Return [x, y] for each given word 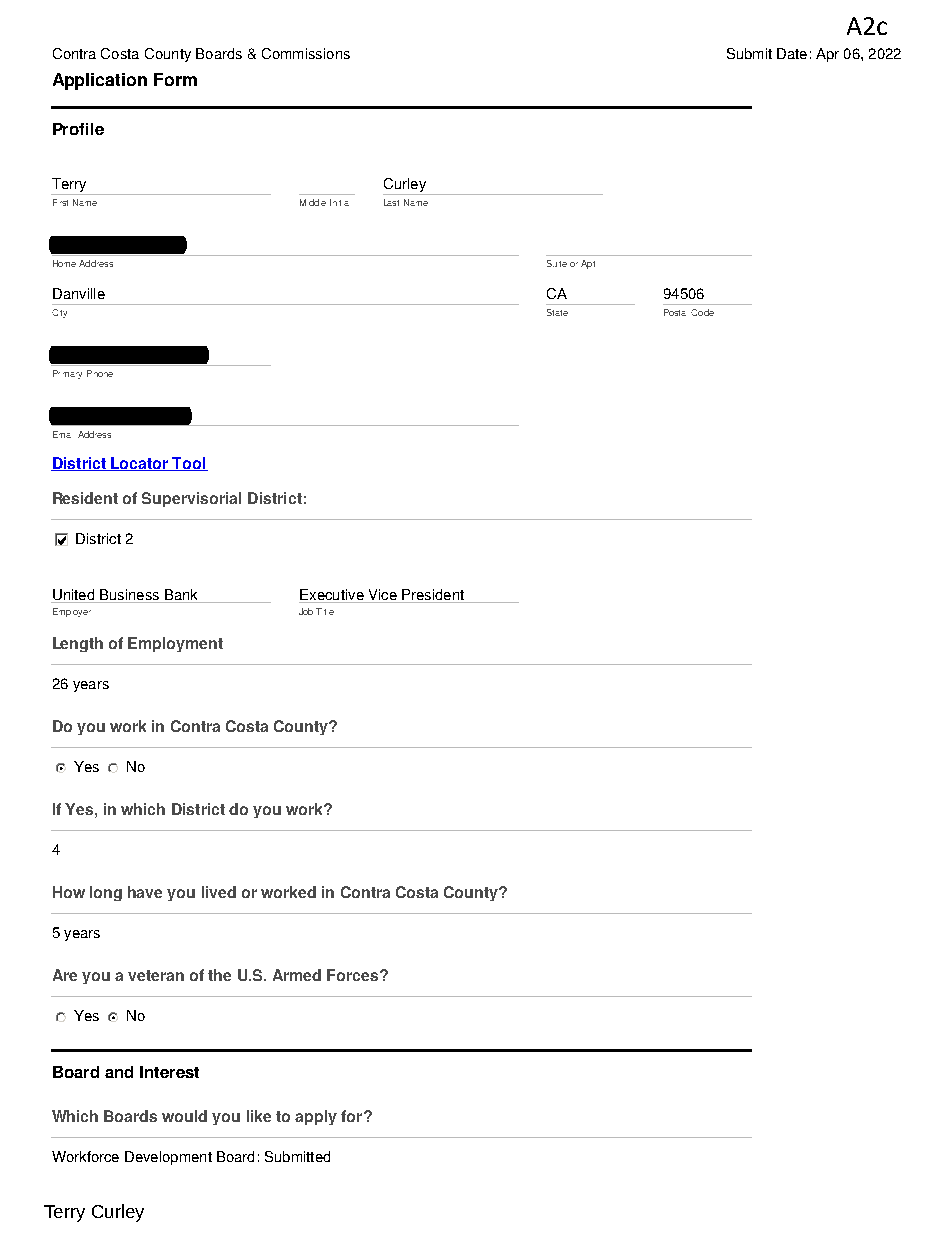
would [184, 1116]
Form [175, 79]
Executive [332, 596]
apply [316, 1117]
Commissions [306, 53]
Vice [382, 596]
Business [129, 596]
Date [792, 53]
